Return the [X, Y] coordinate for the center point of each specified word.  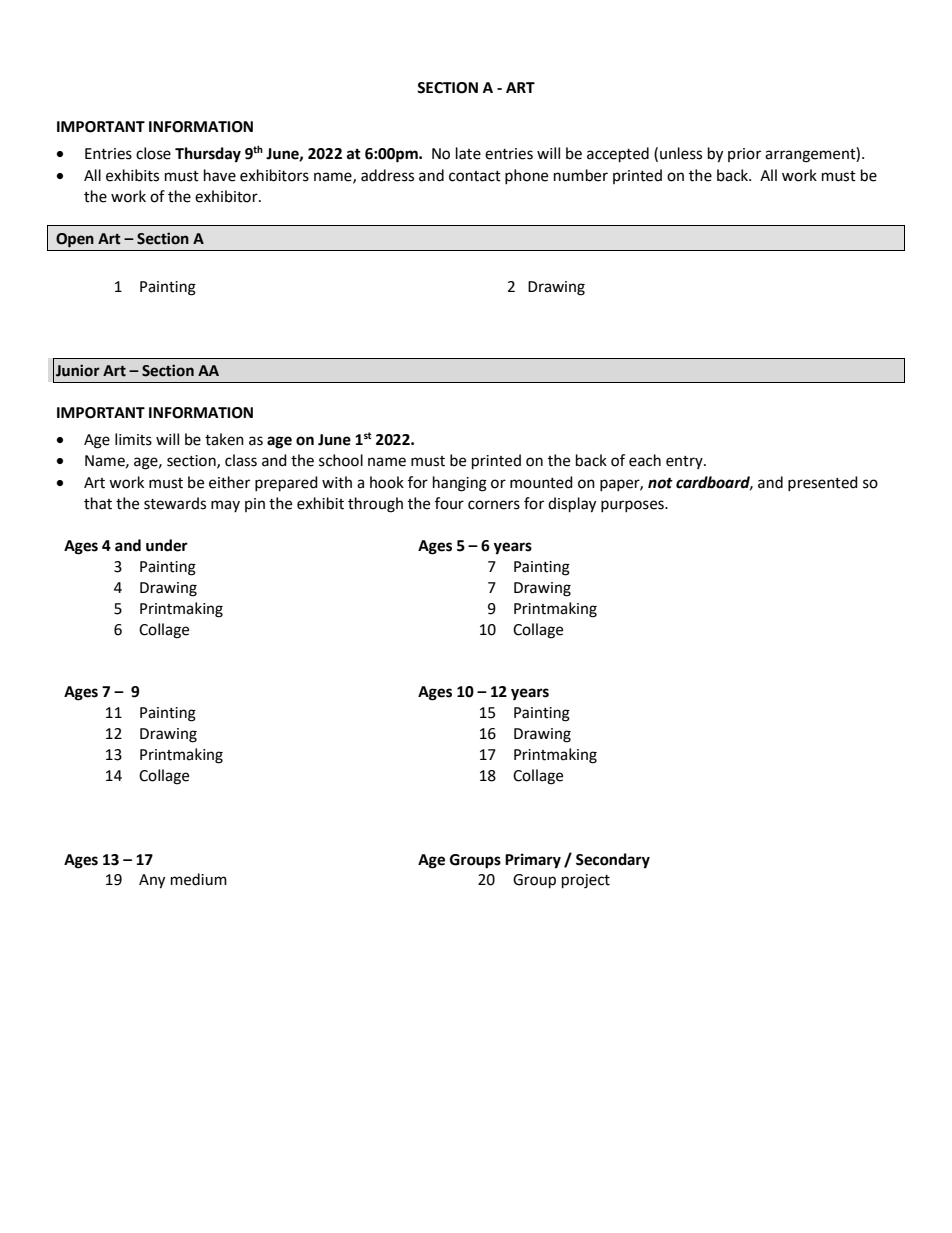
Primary [533, 861]
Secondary [613, 861]
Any [152, 881]
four [449, 503]
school [341, 460]
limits [133, 439]
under [167, 545]
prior [744, 155]
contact [475, 176]
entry [685, 462]
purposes [633, 506]
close [153, 153]
